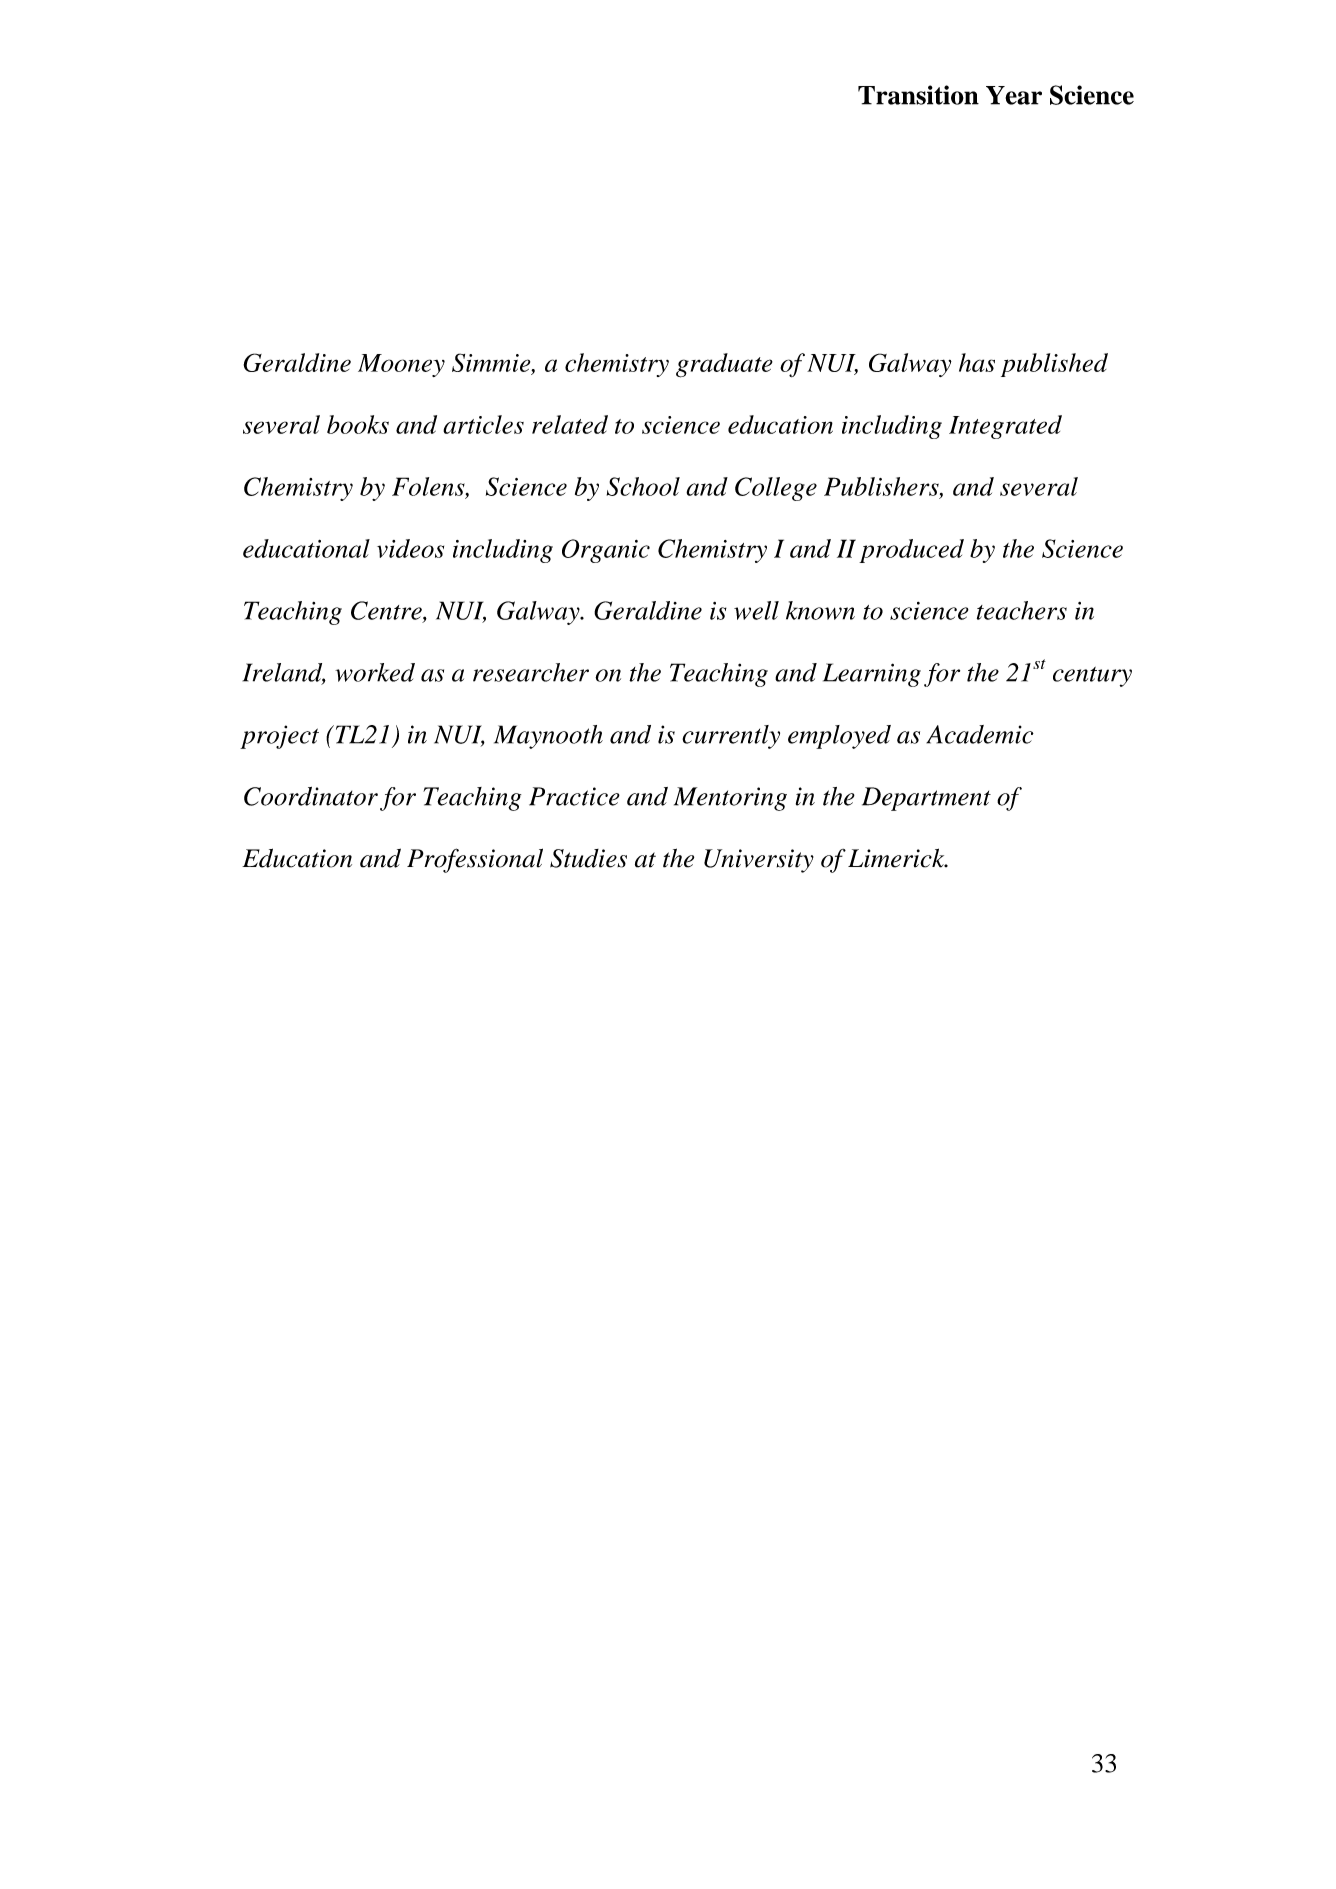 The image size is (1336, 1889). Describe the element at coordinates (756, 610) in the image. I see `well` at that location.
